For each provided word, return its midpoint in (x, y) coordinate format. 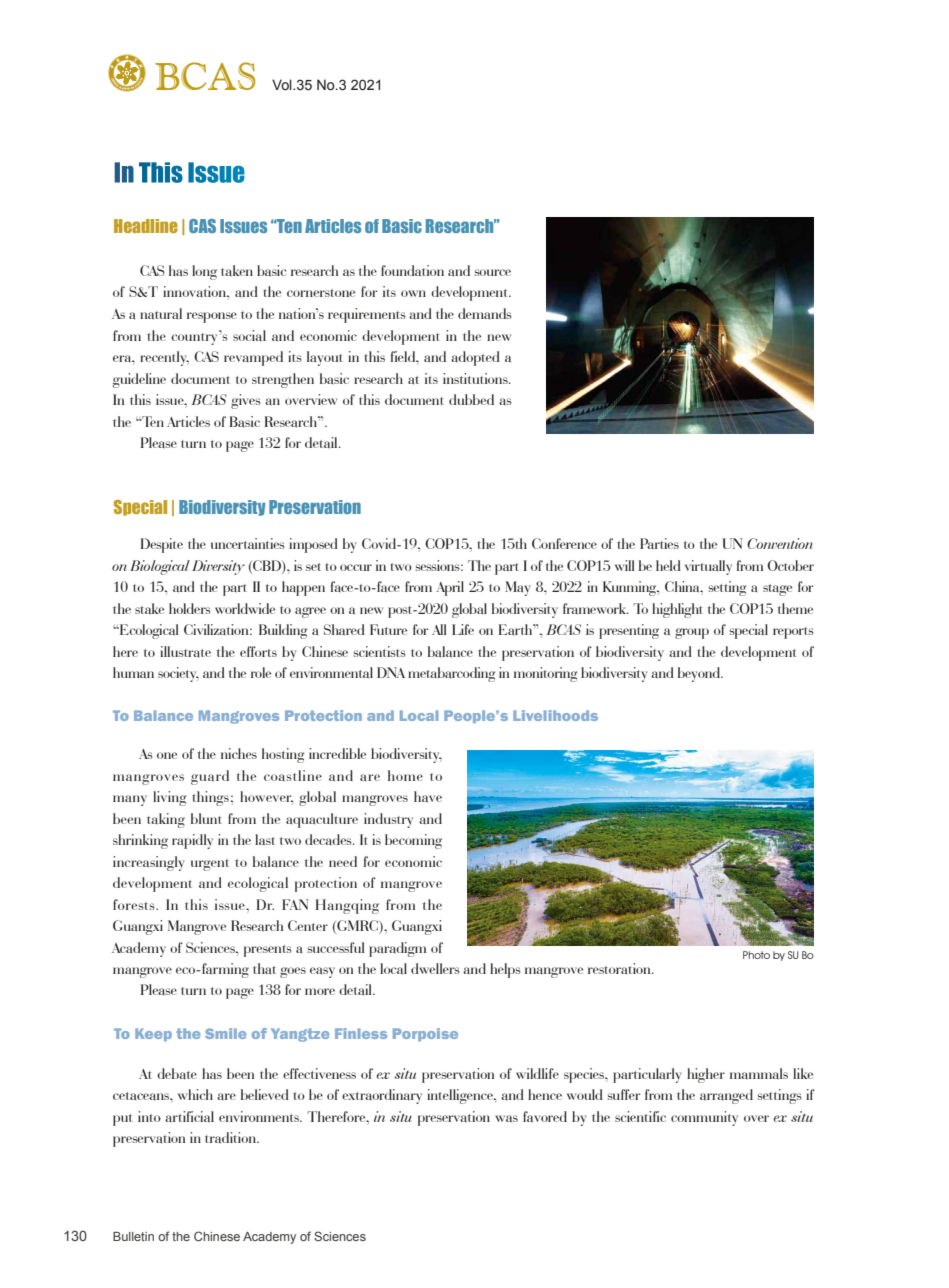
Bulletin (133, 1236)
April (450, 588)
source (493, 272)
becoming (413, 841)
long (204, 272)
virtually (708, 567)
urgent (210, 865)
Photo (756, 955)
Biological (160, 567)
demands (485, 313)
